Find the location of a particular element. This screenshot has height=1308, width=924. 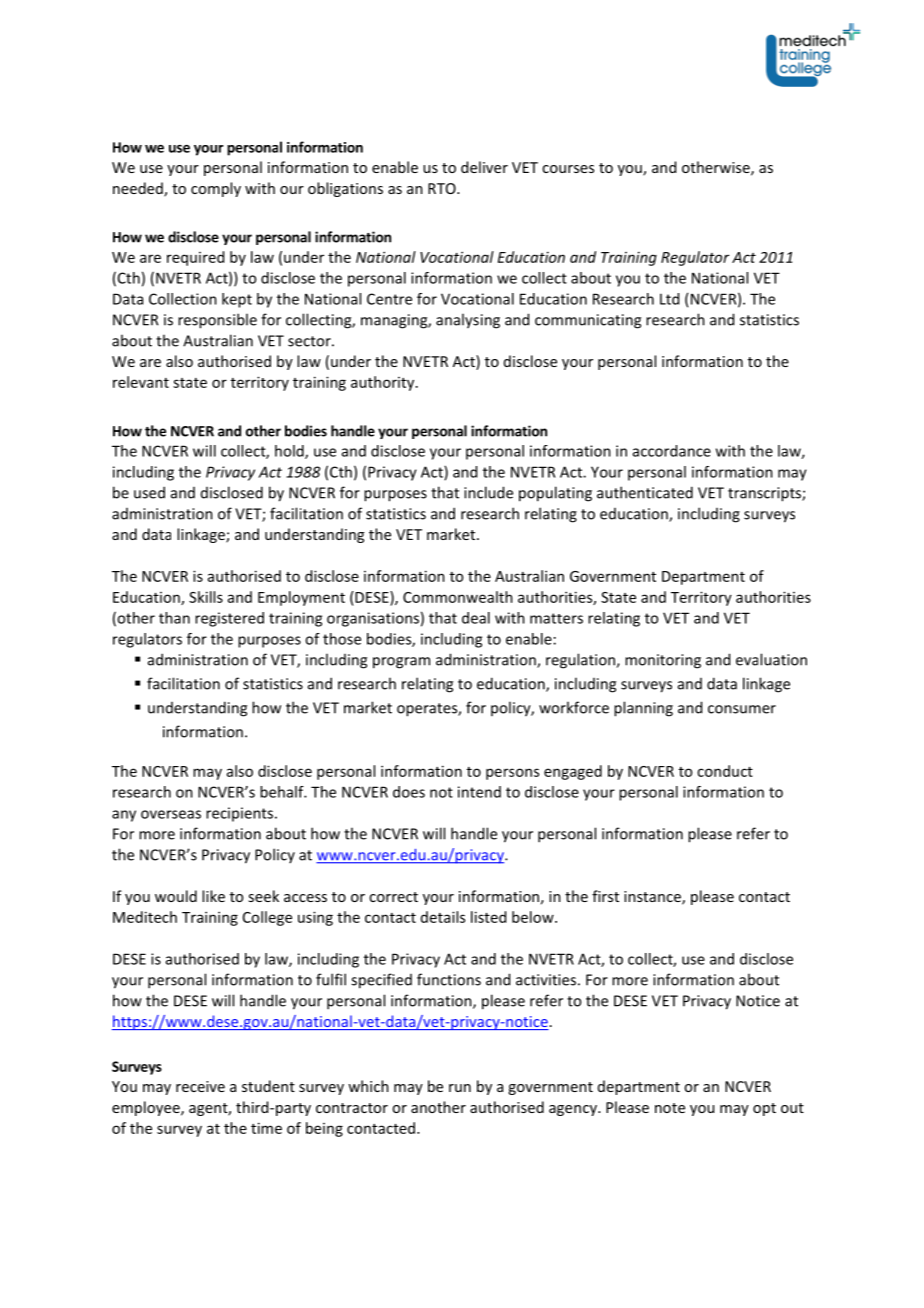

registered is located at coordinates (229, 619).
